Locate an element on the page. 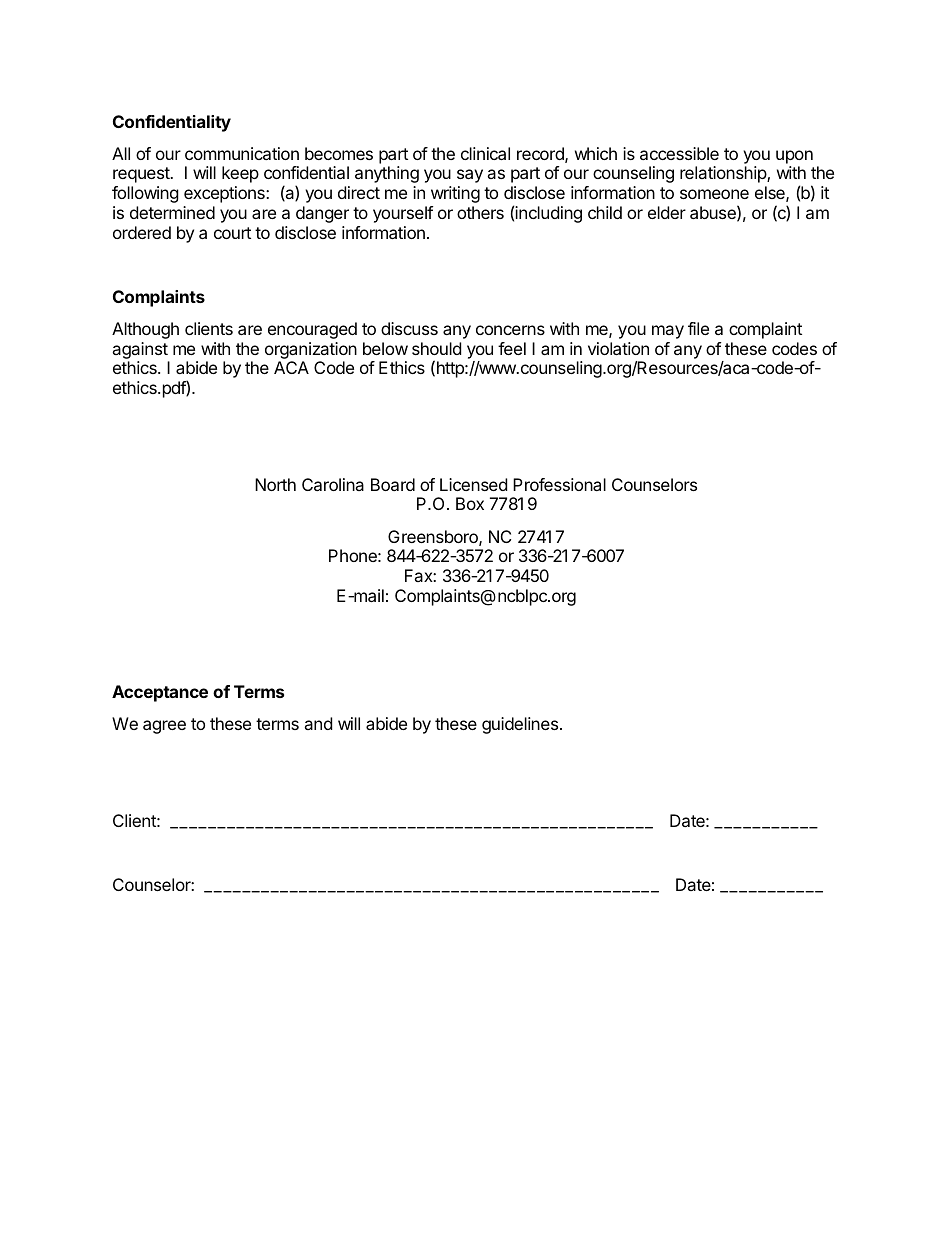  say is located at coordinates (470, 176).
